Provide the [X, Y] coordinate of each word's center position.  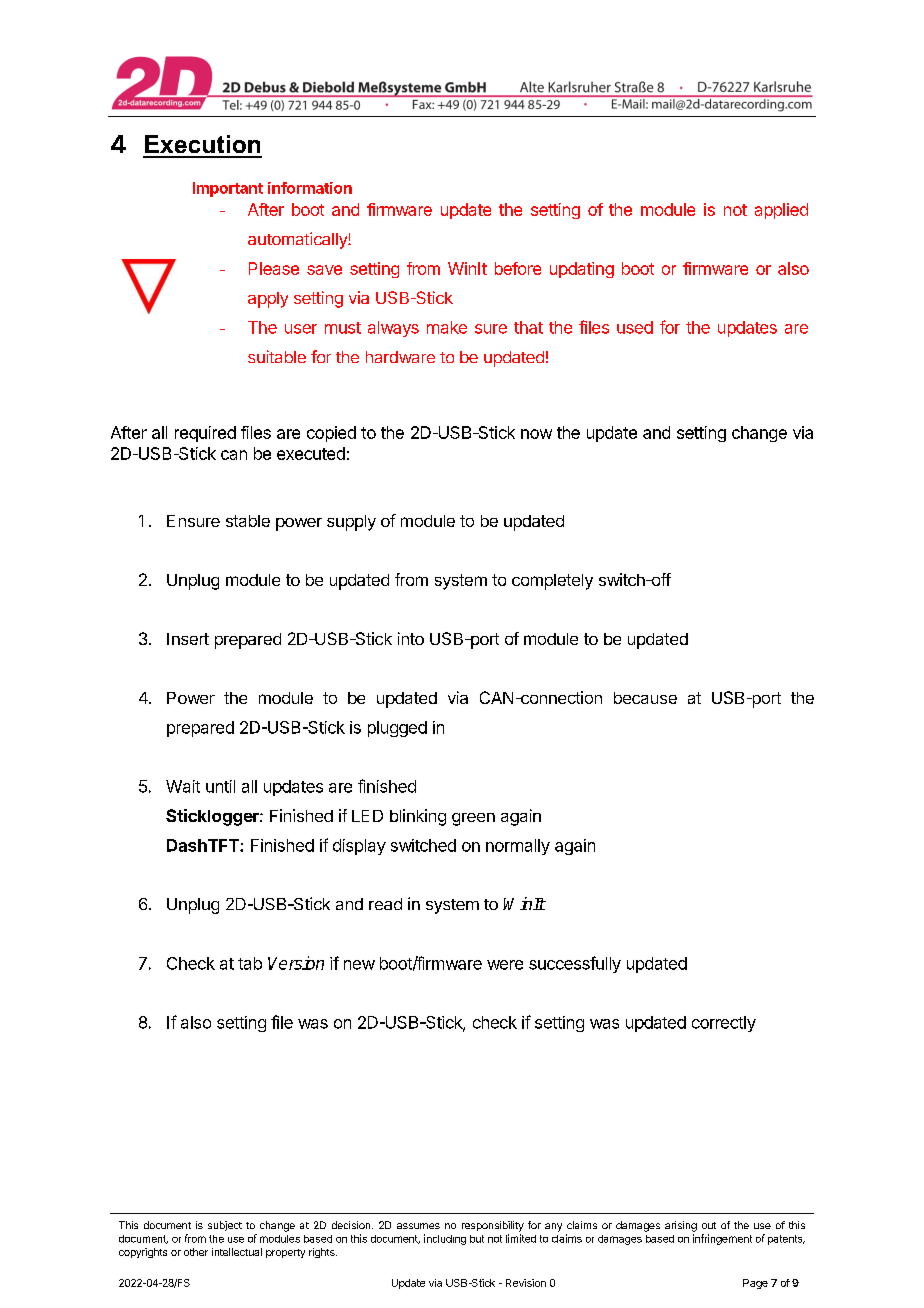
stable [248, 521]
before [518, 268]
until [220, 786]
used [635, 327]
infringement [722, 1239]
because [645, 698]
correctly [724, 1024]
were [505, 965]
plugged [397, 729]
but [477, 1239]
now [536, 434]
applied [781, 211]
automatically [298, 240]
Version [296, 963]
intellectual [237, 1252]
